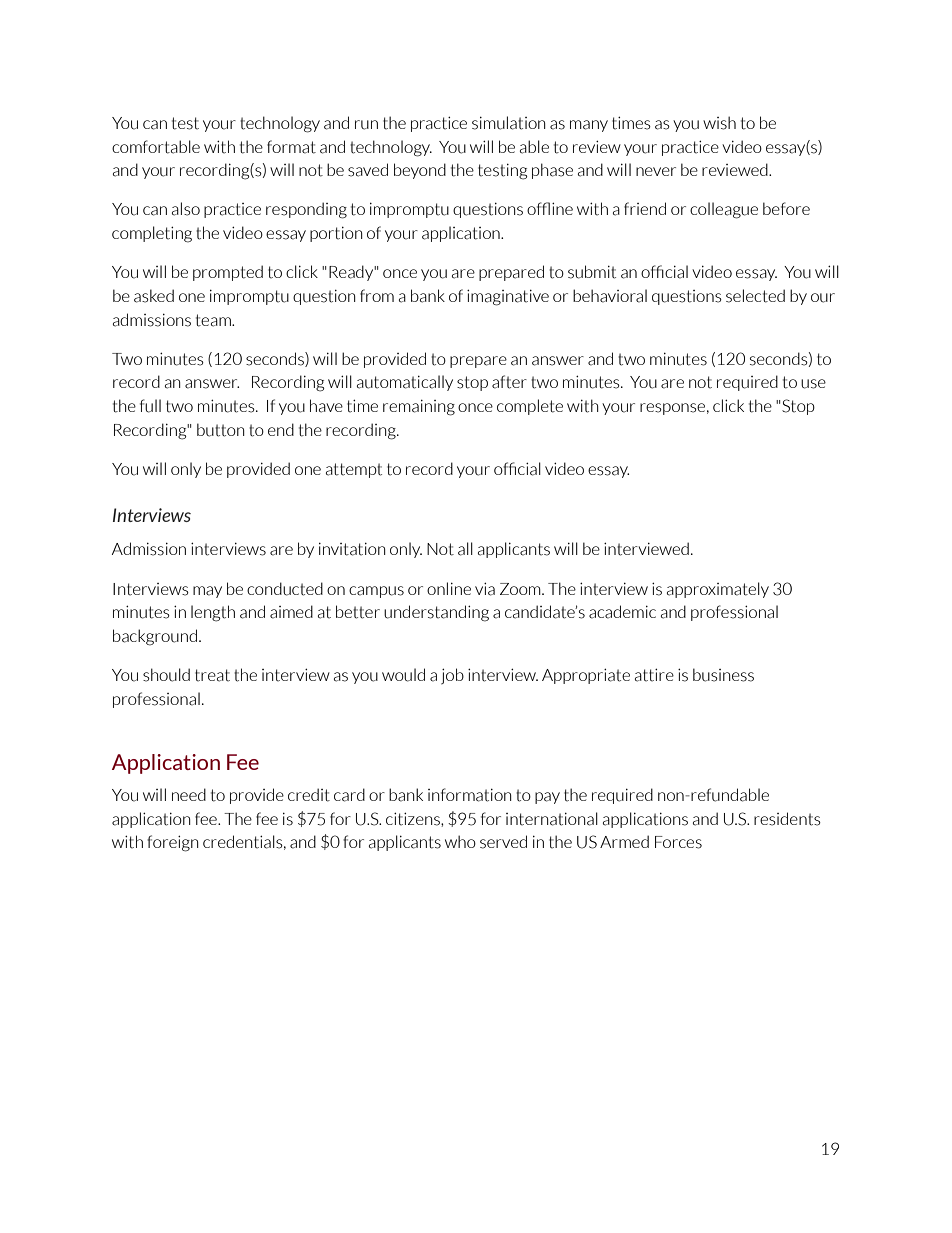  What do you see at coordinates (485, 589) in the page?
I see `via` at bounding box center [485, 589].
